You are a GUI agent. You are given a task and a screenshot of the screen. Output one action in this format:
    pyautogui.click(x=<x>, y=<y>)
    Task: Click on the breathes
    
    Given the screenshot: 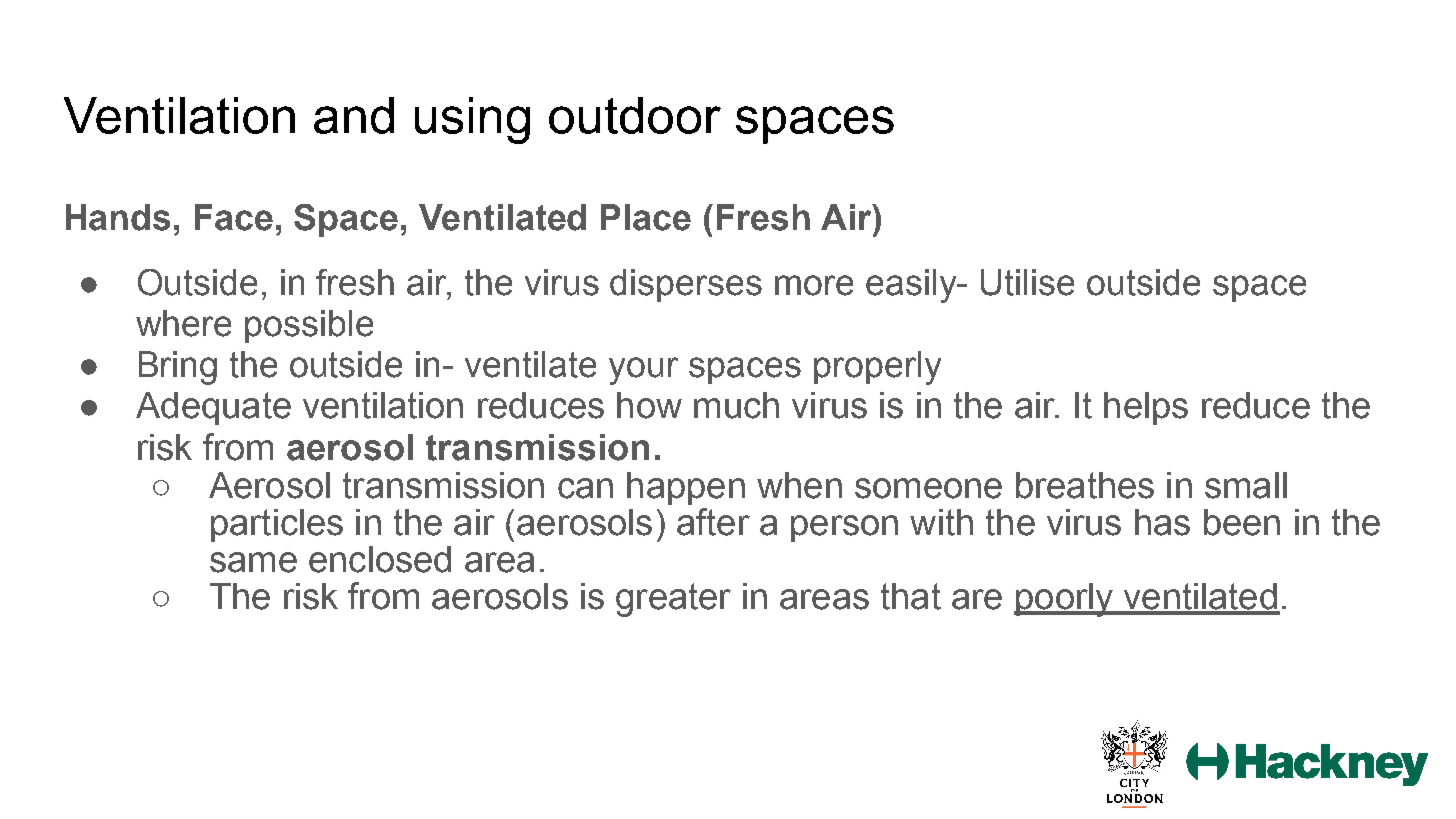 What is the action you would take?
    pyautogui.click(x=1085, y=485)
